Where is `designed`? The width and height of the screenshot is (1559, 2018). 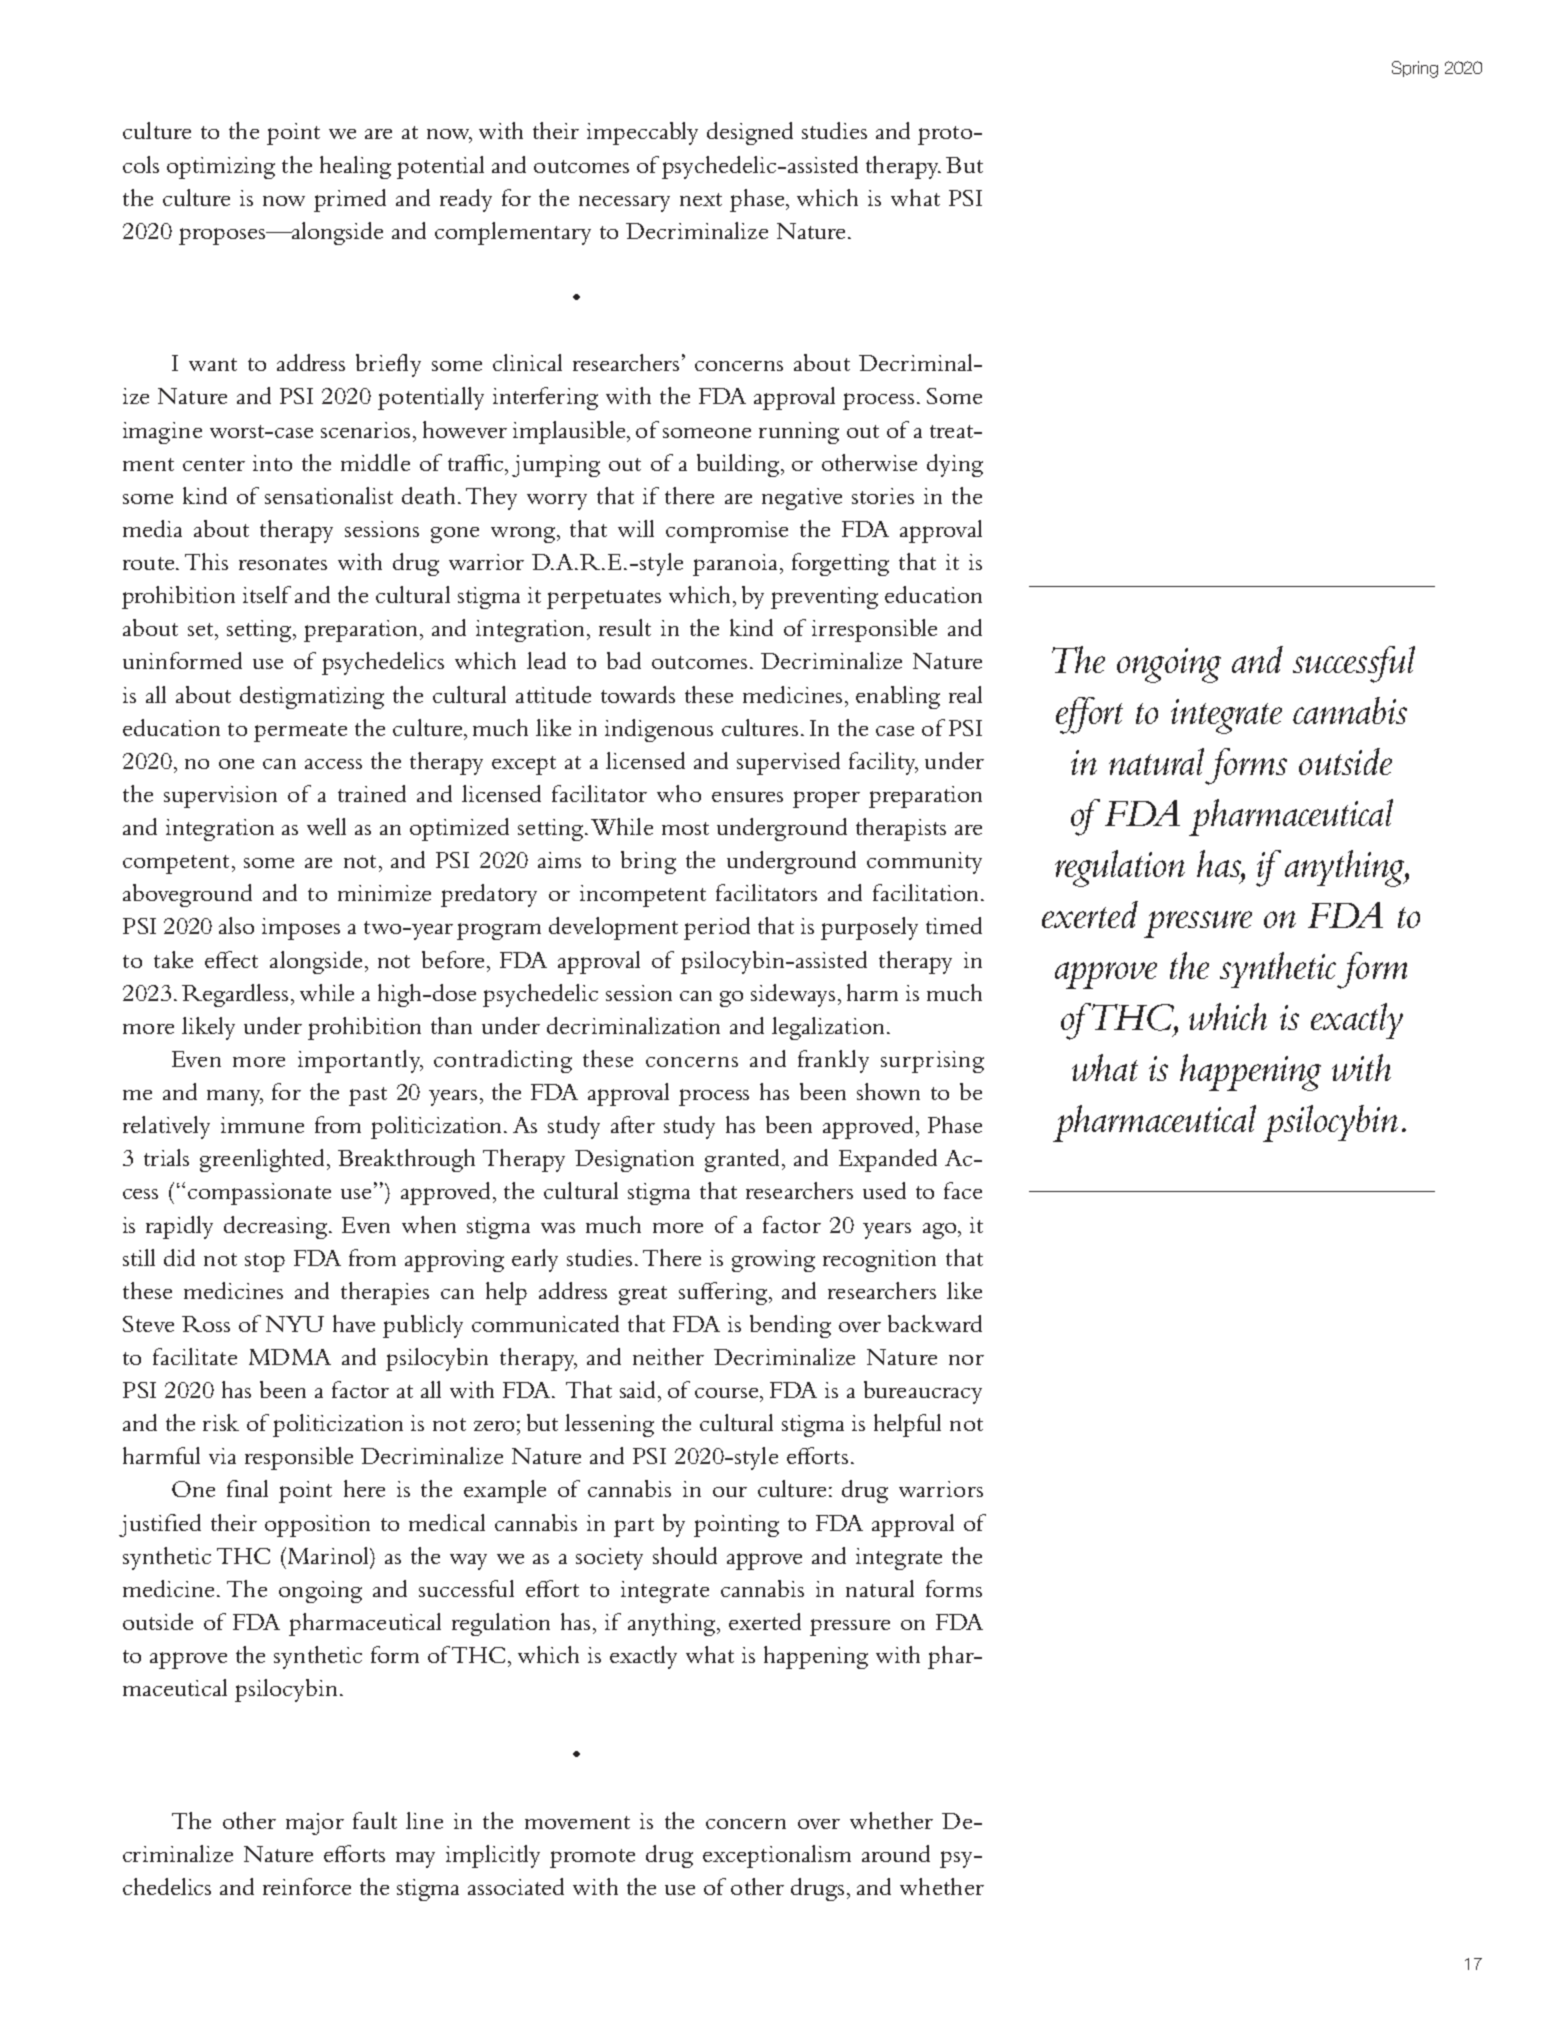
designed is located at coordinates (750, 133).
